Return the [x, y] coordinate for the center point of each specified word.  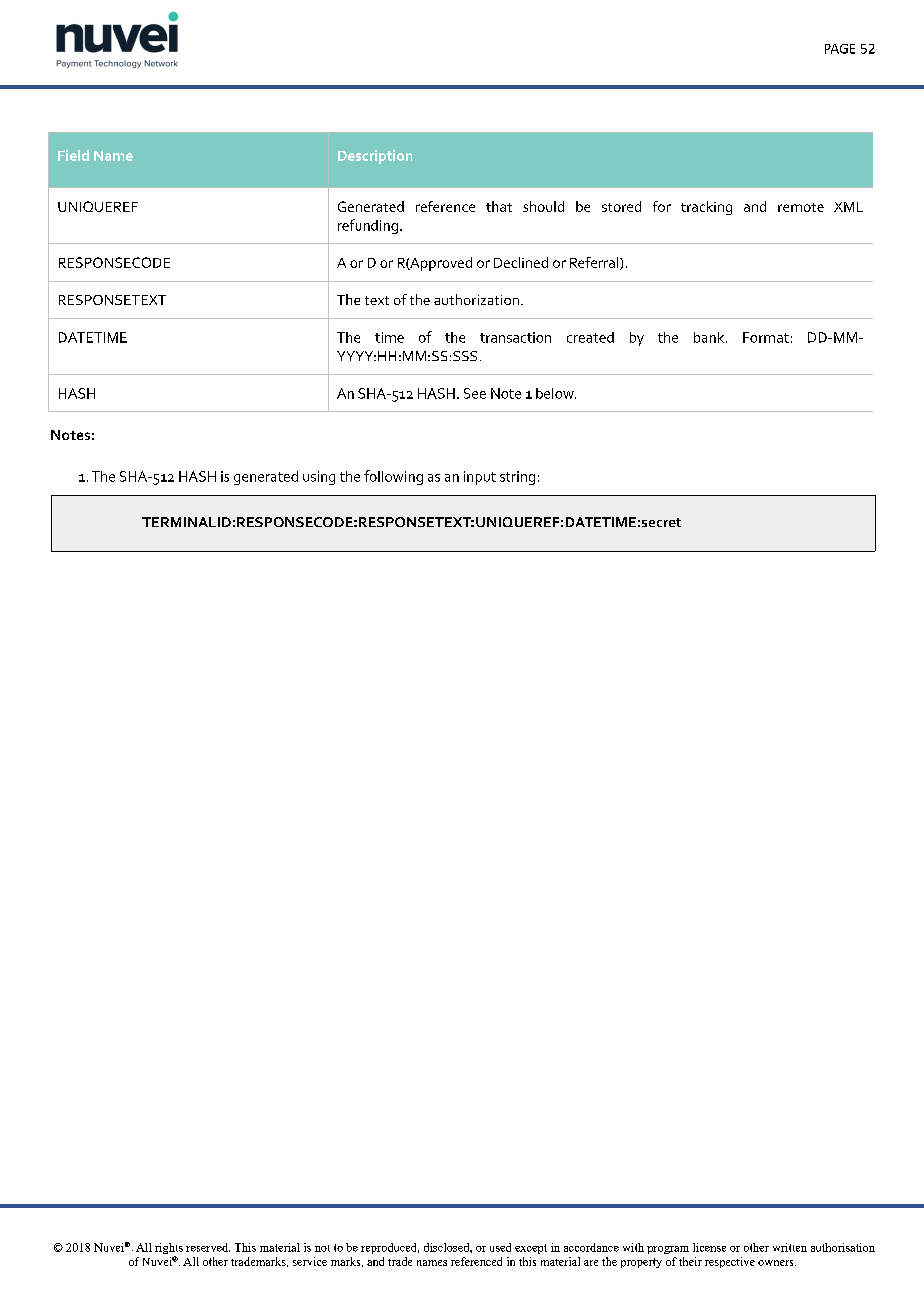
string [517, 478]
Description [375, 157]
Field [73, 155]
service [310, 1261]
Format [766, 337]
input [480, 478]
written [790, 1247]
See [475, 393]
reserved [208, 1247]
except [531, 1249]
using [319, 478]
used [500, 1247]
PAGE [840, 49]
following [393, 477]
